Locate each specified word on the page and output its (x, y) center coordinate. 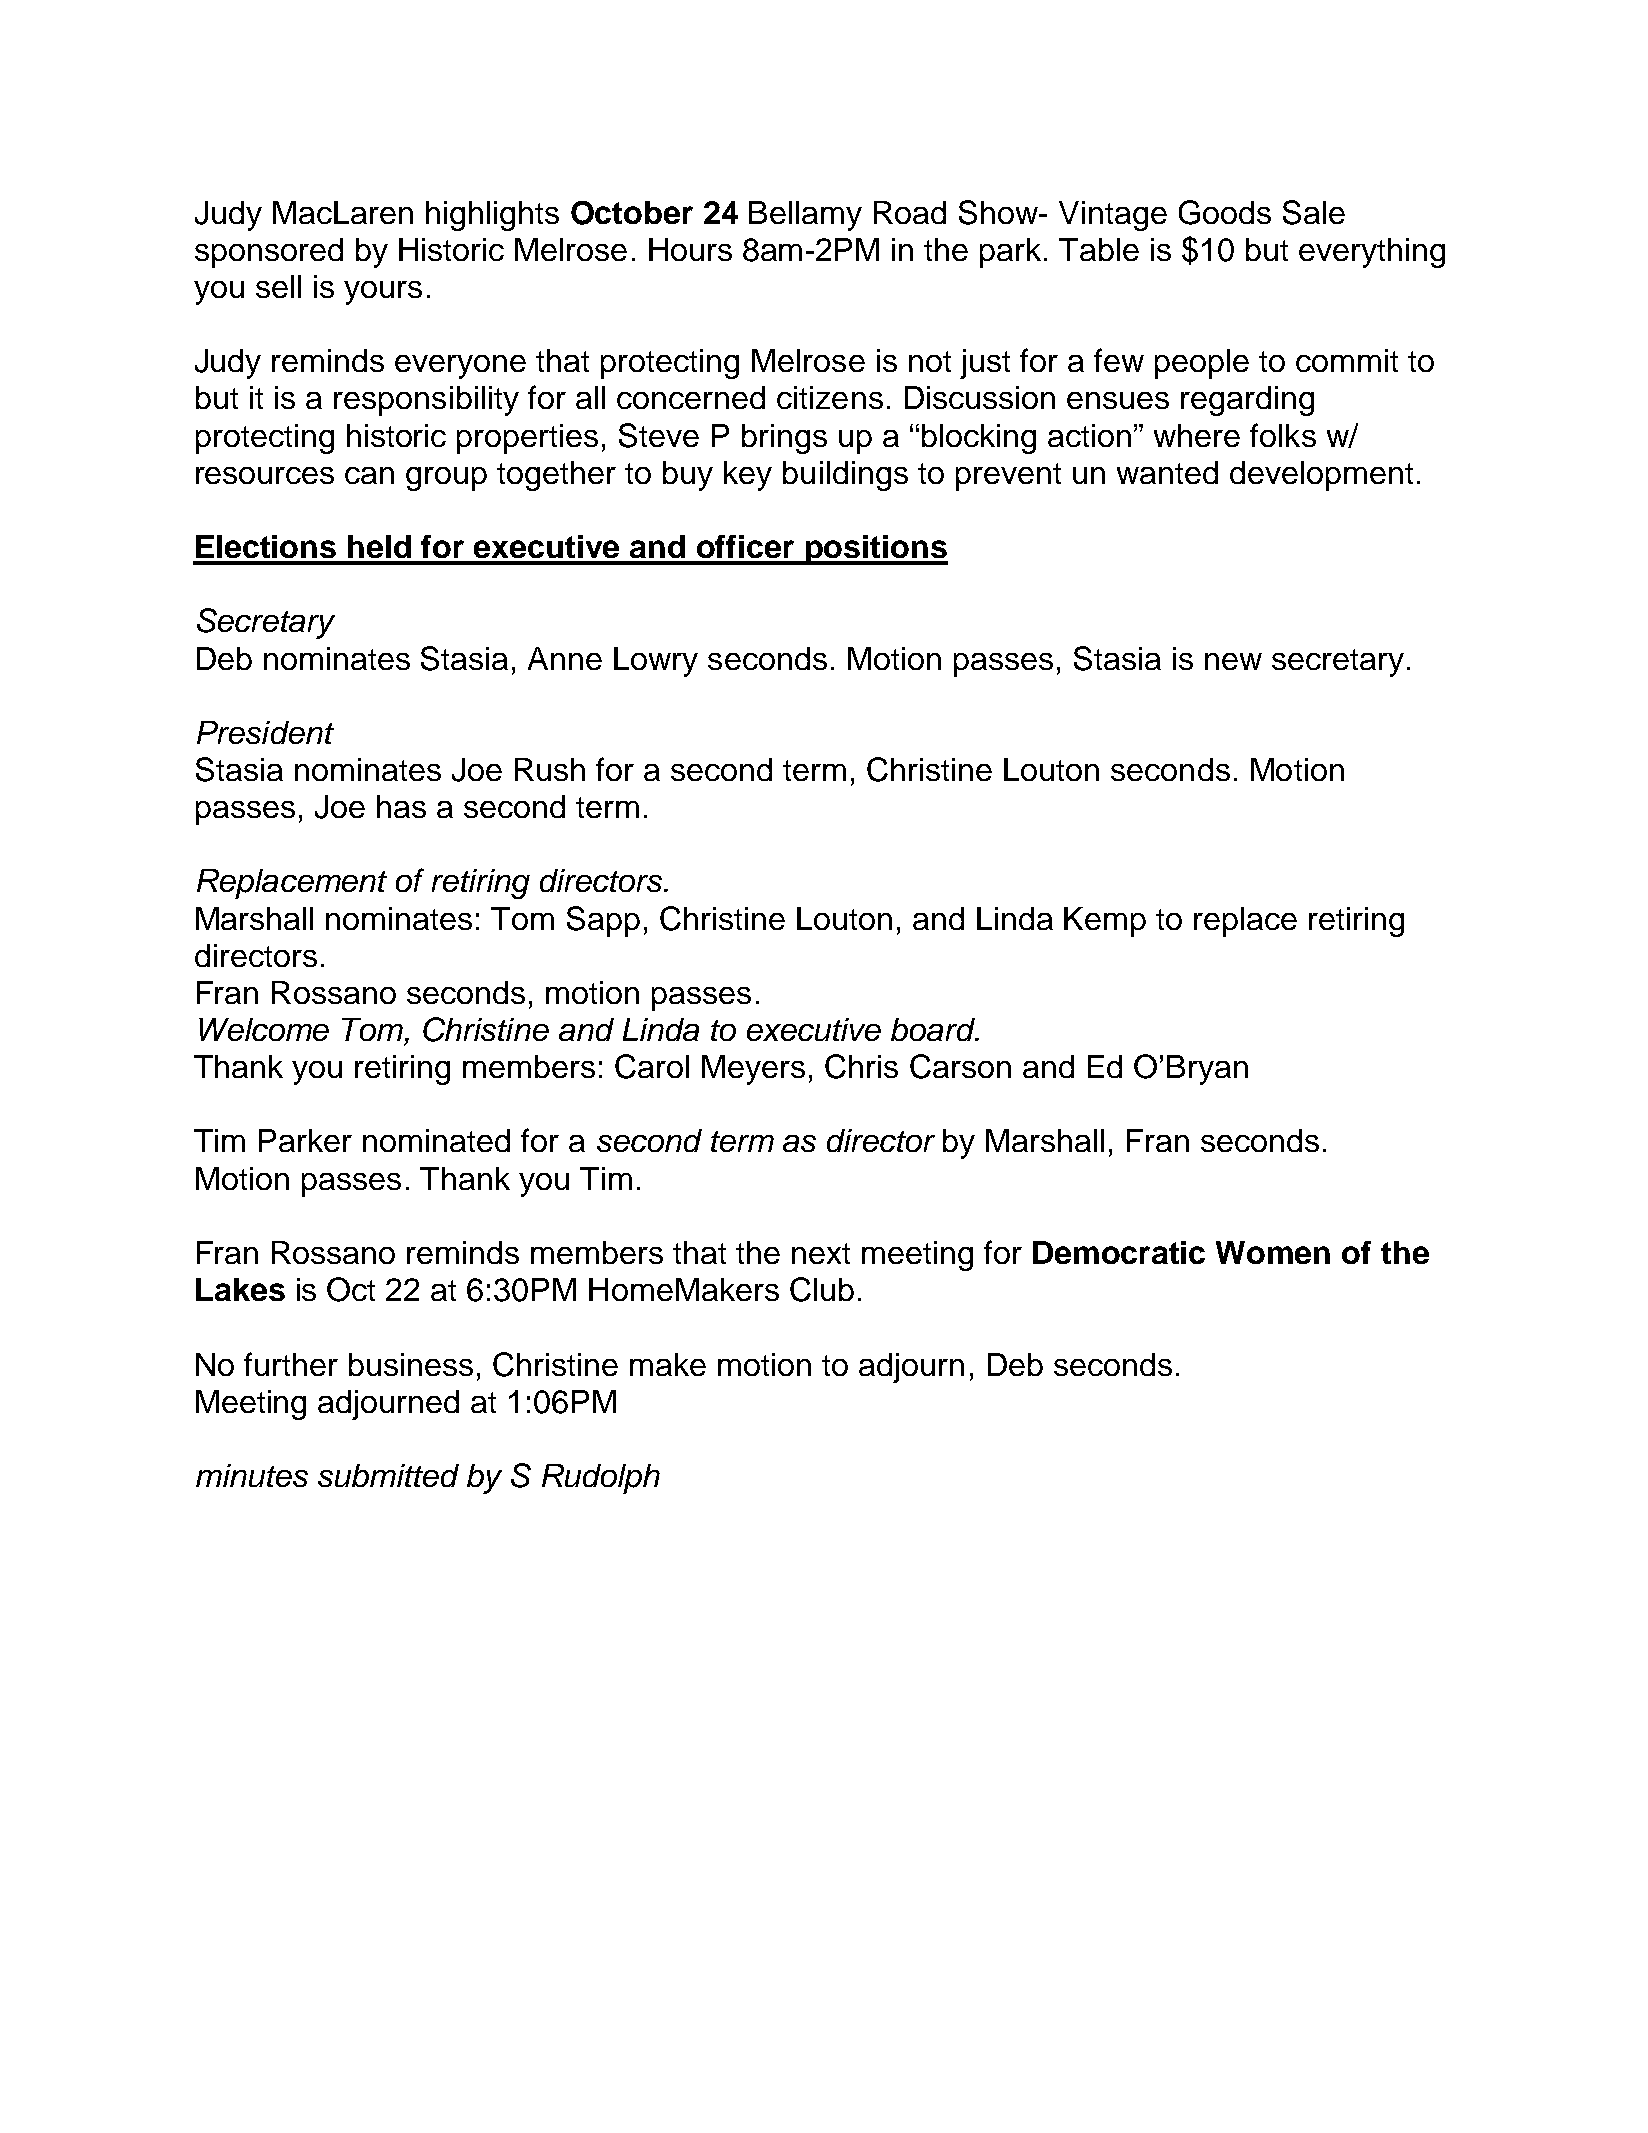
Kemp (1105, 922)
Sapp (603, 921)
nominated (436, 1140)
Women (1273, 1252)
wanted (1167, 472)
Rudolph (601, 1479)
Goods (1225, 212)
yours (383, 293)
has (401, 806)
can (369, 475)
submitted (388, 1475)
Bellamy (805, 216)
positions (876, 550)
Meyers (753, 1070)
